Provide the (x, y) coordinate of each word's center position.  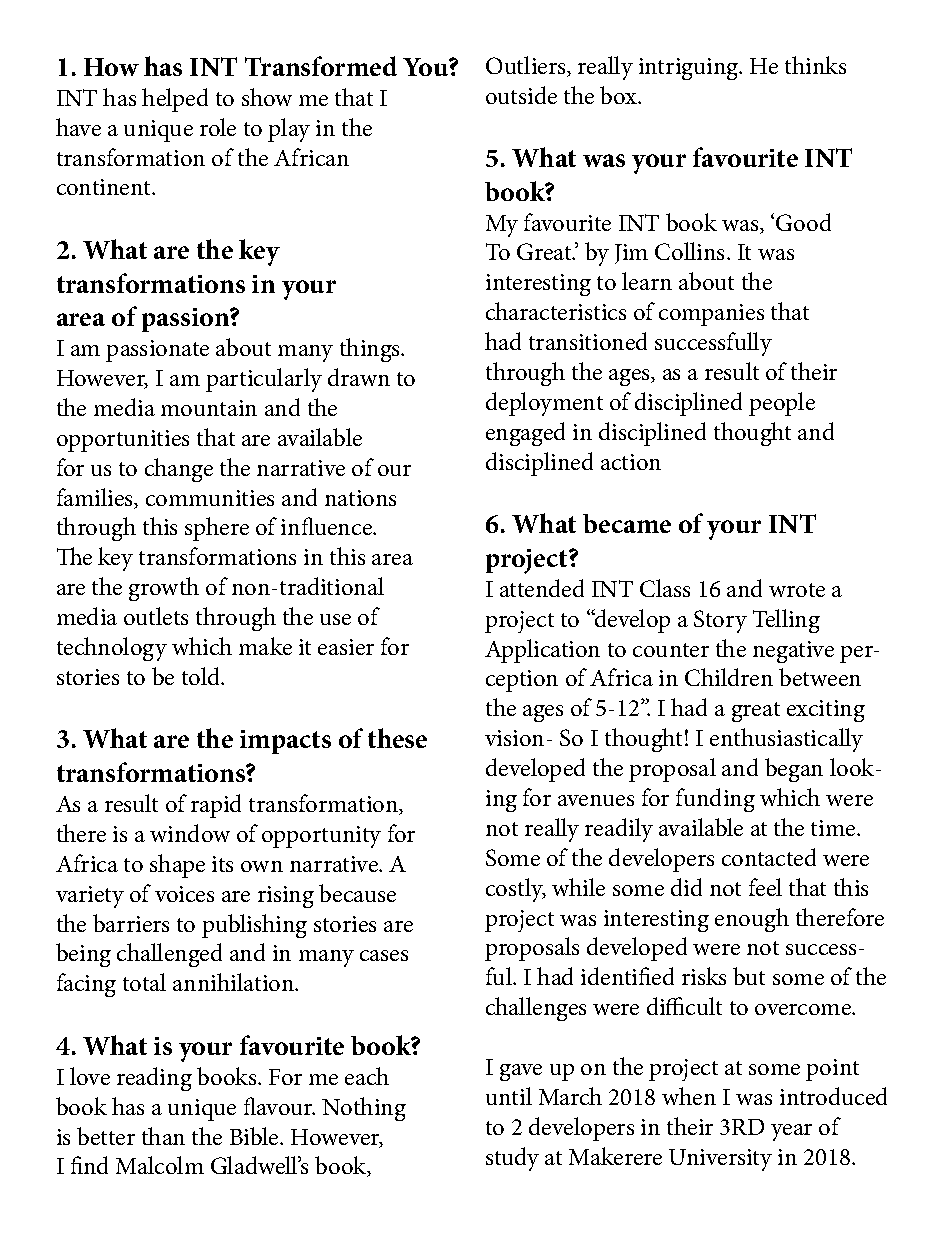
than (163, 1136)
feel (765, 887)
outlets (156, 616)
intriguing (690, 69)
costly (516, 890)
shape (177, 866)
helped (175, 100)
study (512, 1159)
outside (521, 95)
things (371, 350)
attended (542, 588)
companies (711, 315)
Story (720, 621)
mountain (209, 408)
